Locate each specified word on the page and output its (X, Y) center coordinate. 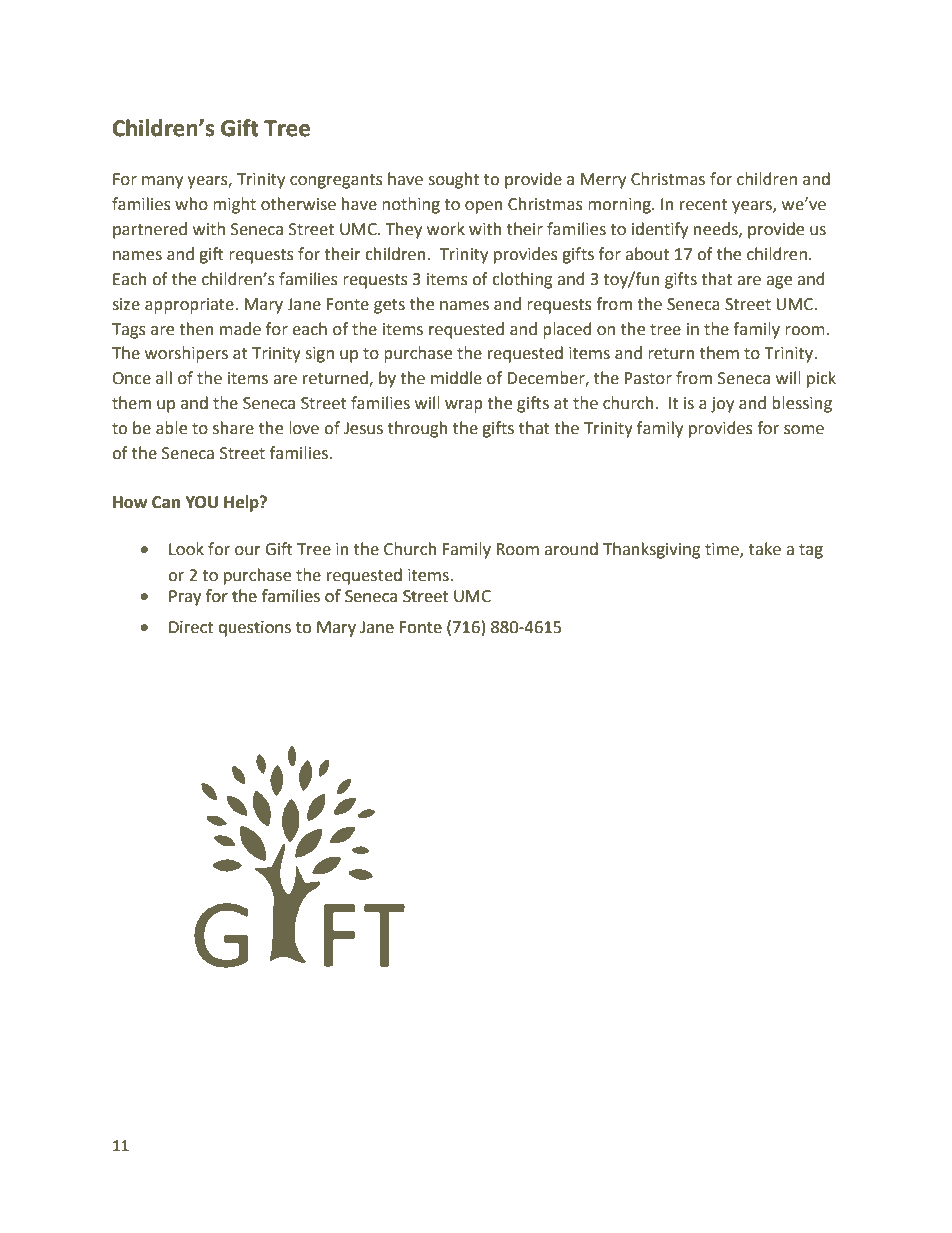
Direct (191, 627)
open (484, 207)
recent (703, 205)
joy (722, 405)
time (723, 550)
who (191, 204)
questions (254, 629)
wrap (464, 406)
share (233, 428)
